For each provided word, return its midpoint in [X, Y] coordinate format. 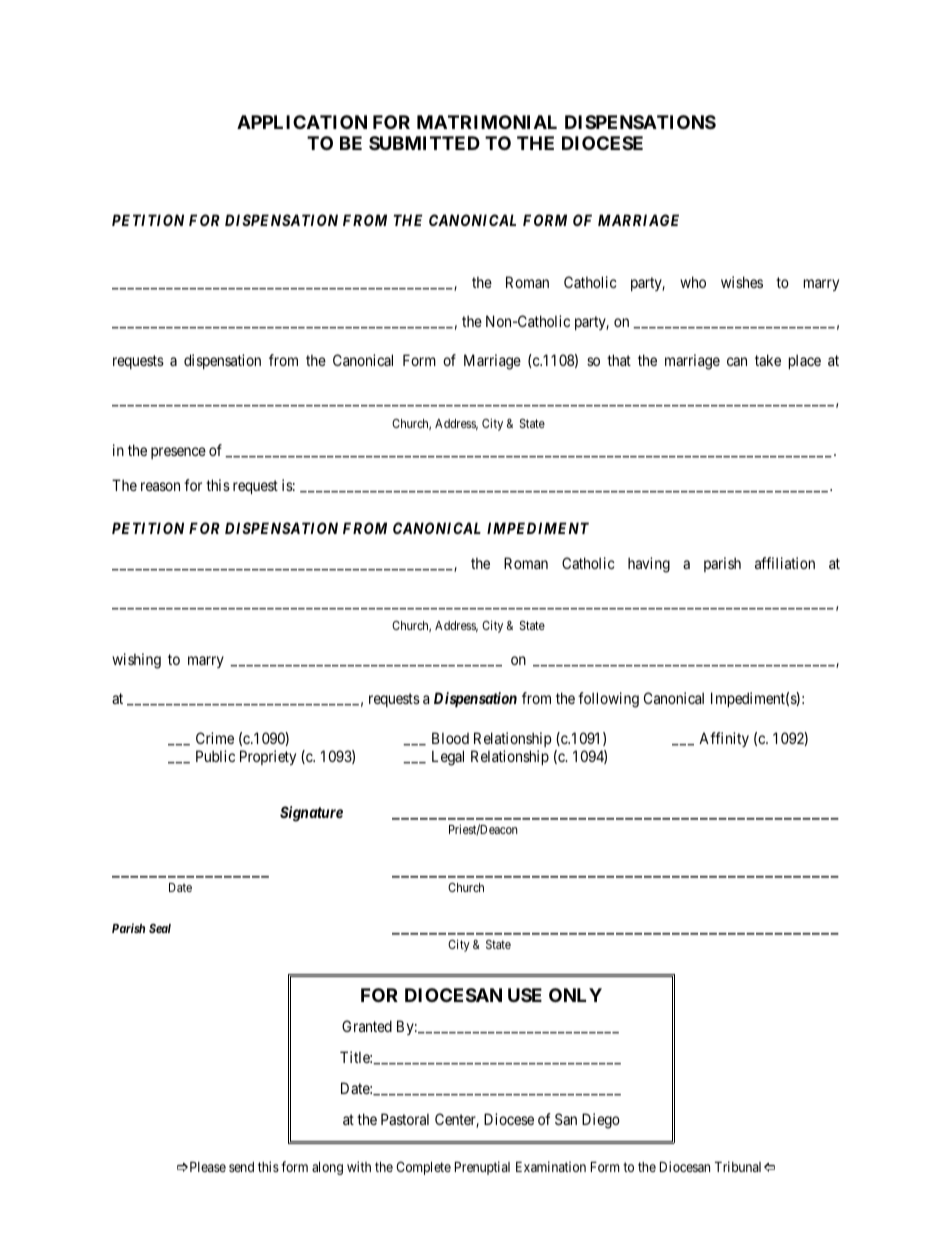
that [619, 360]
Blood [450, 738]
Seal [160, 928]
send [241, 1167]
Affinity [724, 739]
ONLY [575, 995]
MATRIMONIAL [487, 122]
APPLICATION [302, 122]
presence [178, 453]
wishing [136, 661]
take [768, 360]
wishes [742, 282]
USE [525, 995]
